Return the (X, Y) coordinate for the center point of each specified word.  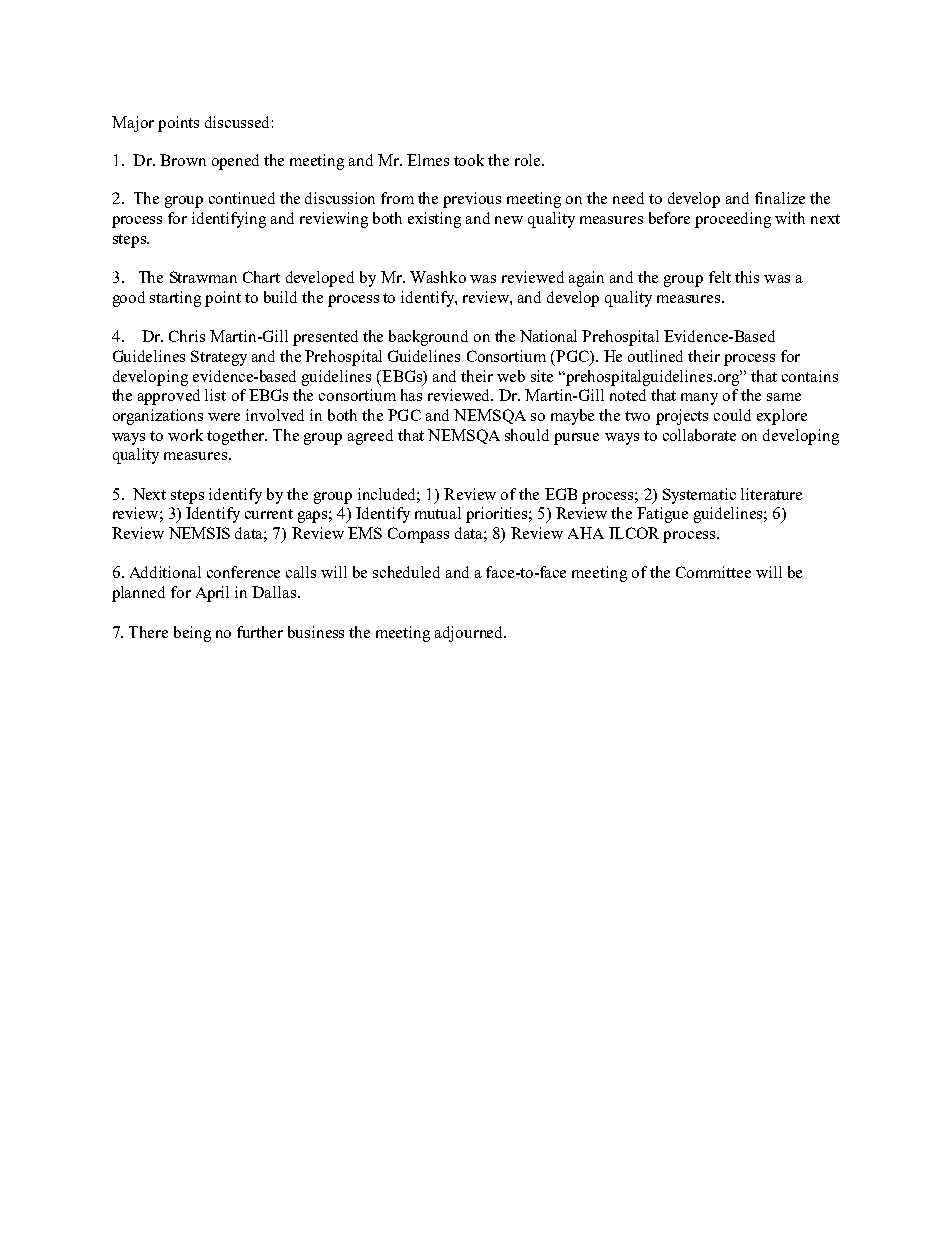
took (469, 160)
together (237, 437)
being (192, 634)
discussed (237, 122)
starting (175, 299)
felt (720, 277)
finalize (780, 198)
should (527, 435)
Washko (438, 277)
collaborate (699, 435)
